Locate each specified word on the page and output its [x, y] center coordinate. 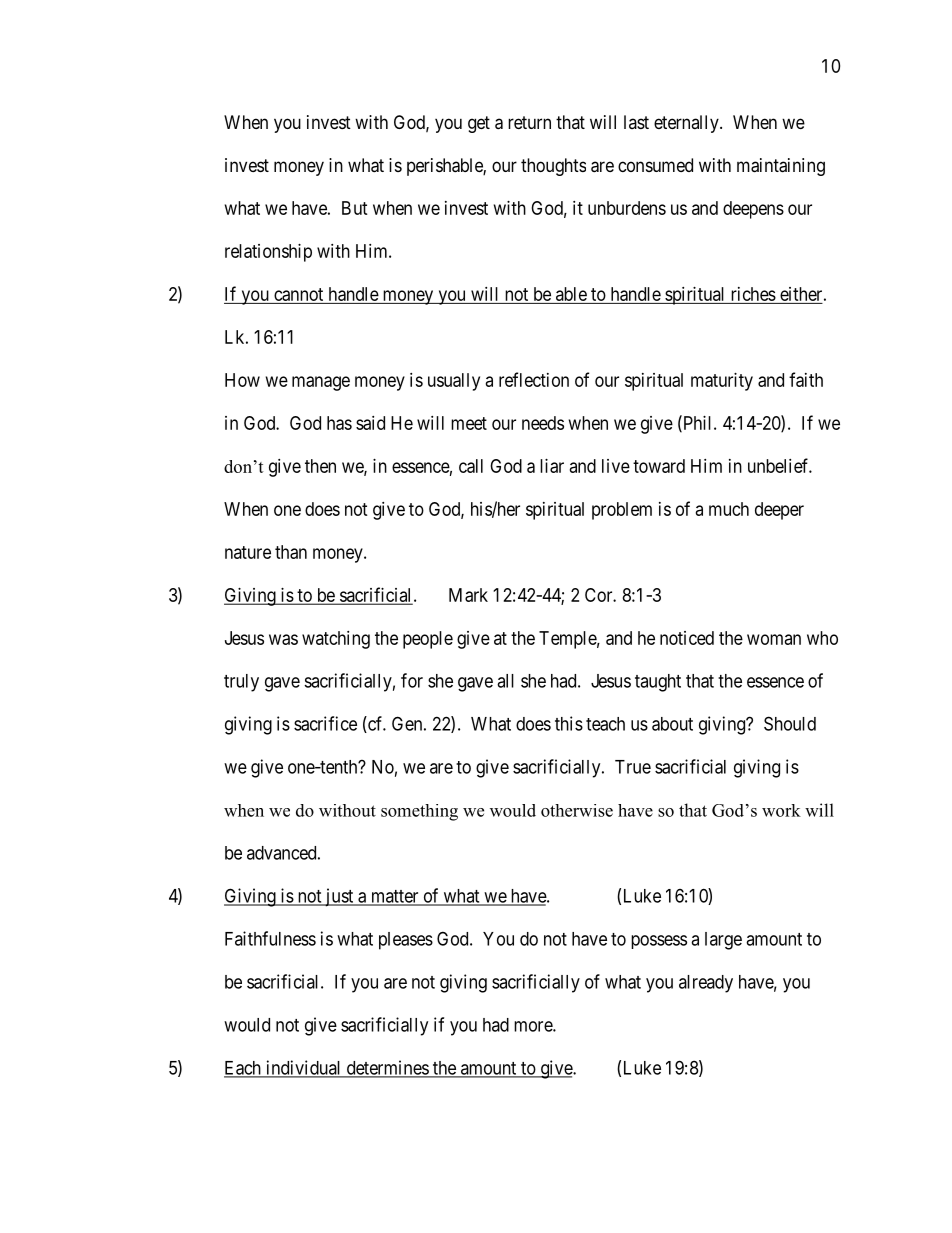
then [320, 466]
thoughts [553, 167]
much [729, 509]
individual [304, 1068]
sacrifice [325, 723]
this [569, 723]
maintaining [781, 167]
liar [552, 466]
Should [790, 723]
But [355, 208]
